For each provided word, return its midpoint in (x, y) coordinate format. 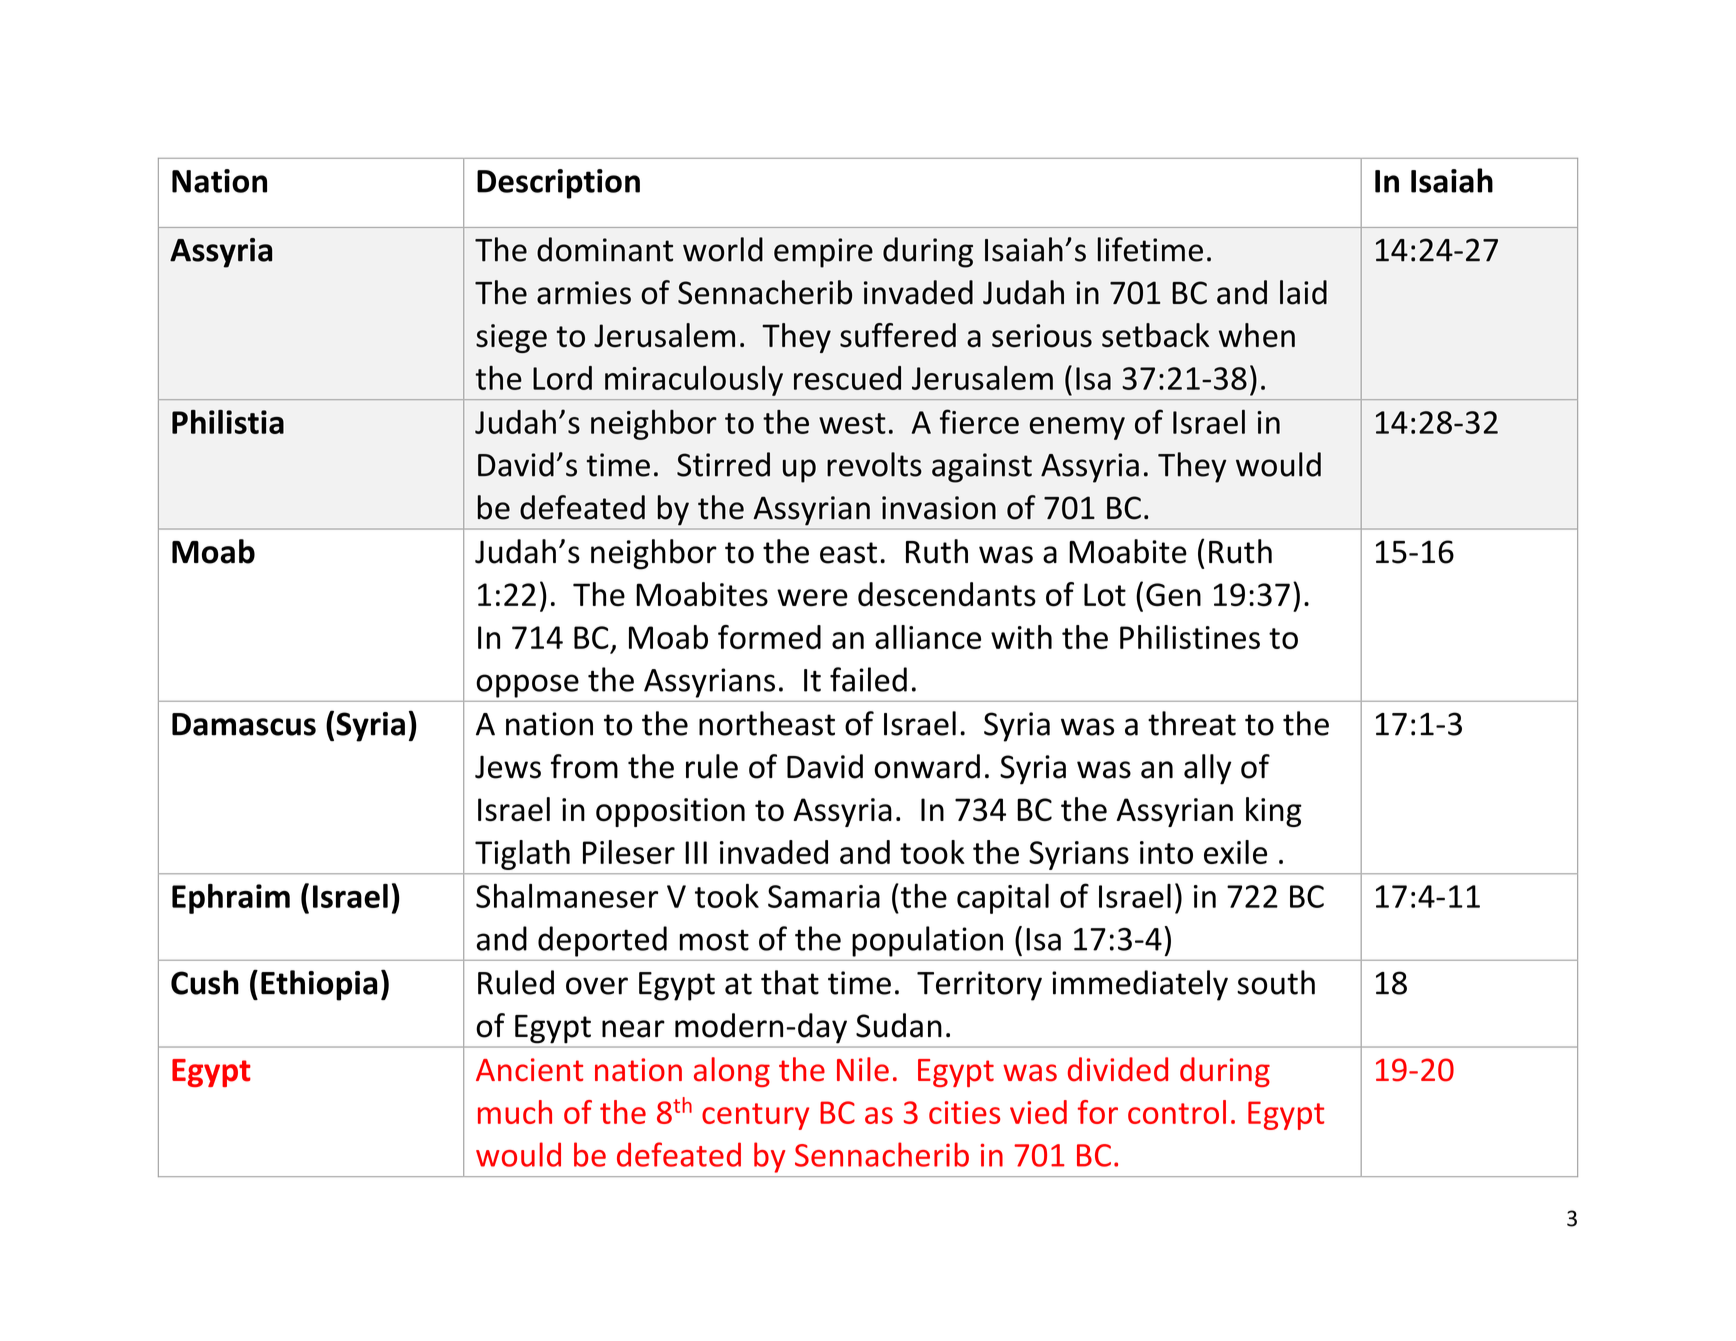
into (1166, 852)
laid (1303, 292)
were (812, 598)
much (515, 1112)
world (723, 249)
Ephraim (231, 899)
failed (868, 679)
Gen (1173, 595)
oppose (528, 686)
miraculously (694, 381)
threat (1192, 723)
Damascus (244, 724)
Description (558, 184)
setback (1155, 335)
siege (511, 338)
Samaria (824, 896)
